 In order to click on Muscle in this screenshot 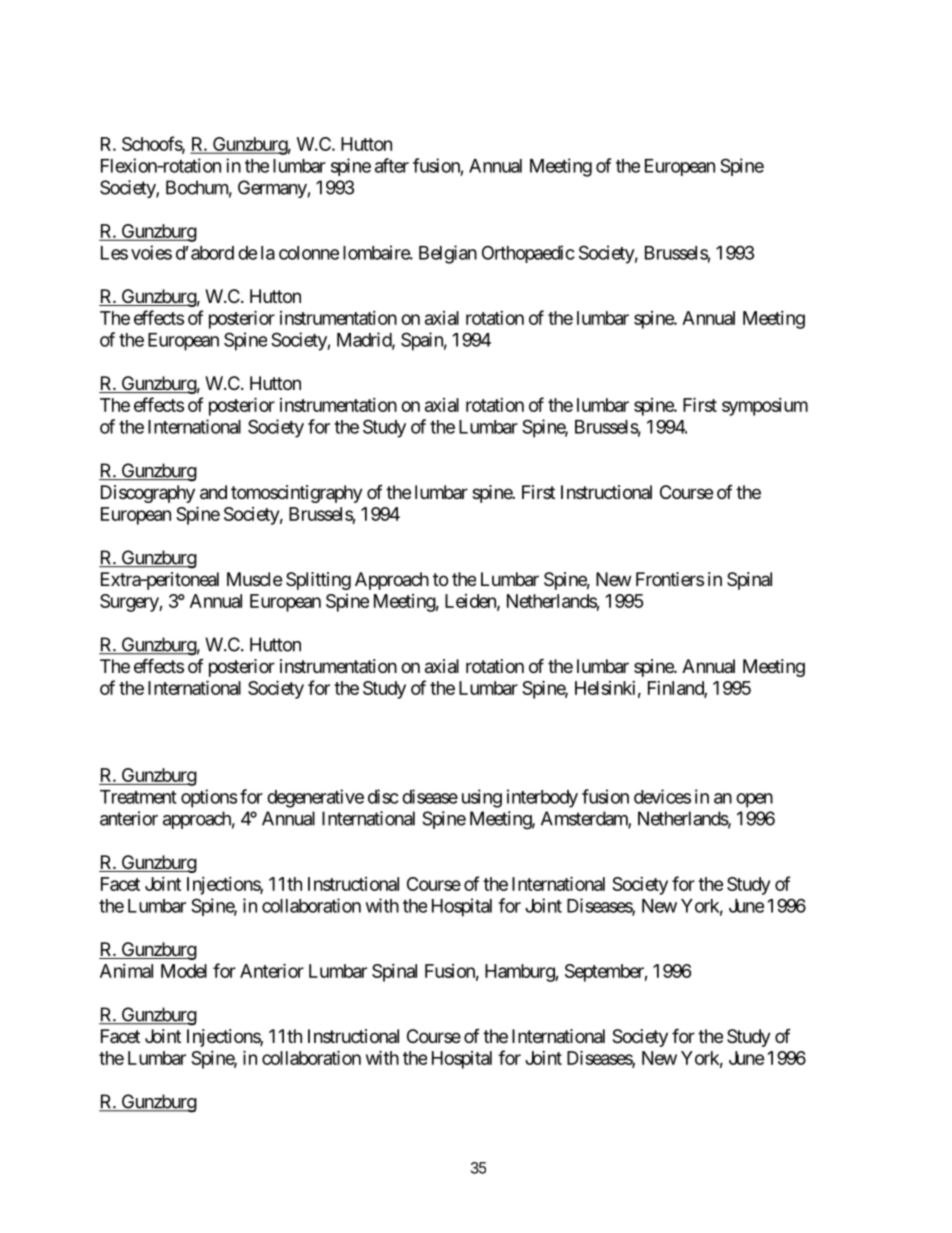, I will do `click(254, 579)`.
